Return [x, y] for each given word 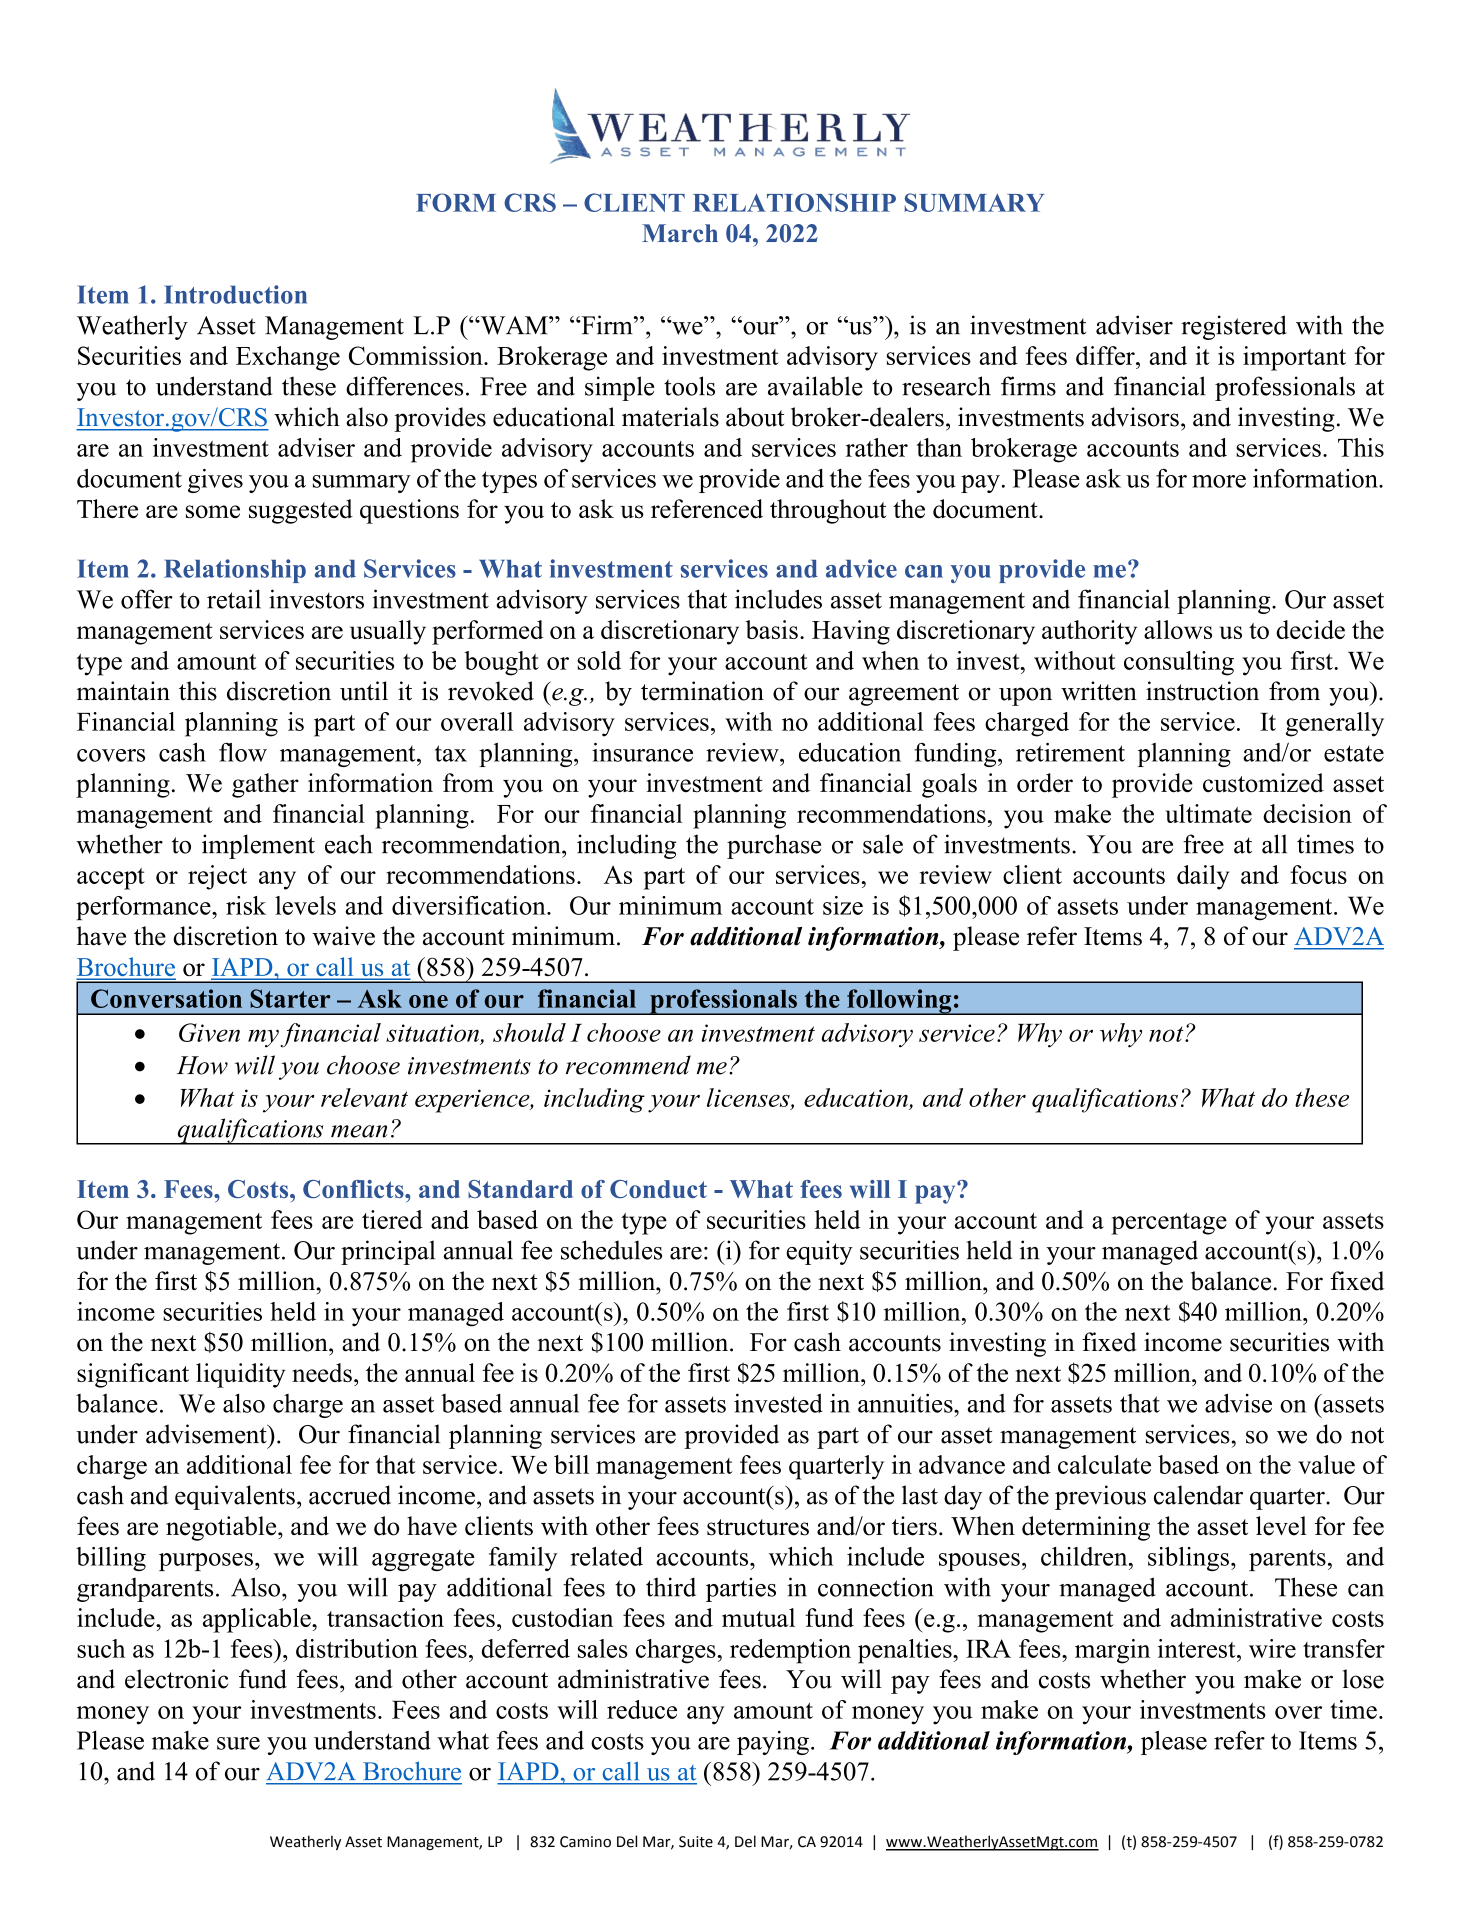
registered [1234, 327]
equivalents [235, 1497]
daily [1203, 877]
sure [238, 1743]
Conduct [658, 1189]
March [680, 233]
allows [1178, 629]
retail [234, 599]
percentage [1169, 1224]
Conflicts [354, 1189]
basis [771, 629]
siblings [1188, 1559]
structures [758, 1527]
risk [246, 905]
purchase [774, 846]
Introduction [235, 294]
